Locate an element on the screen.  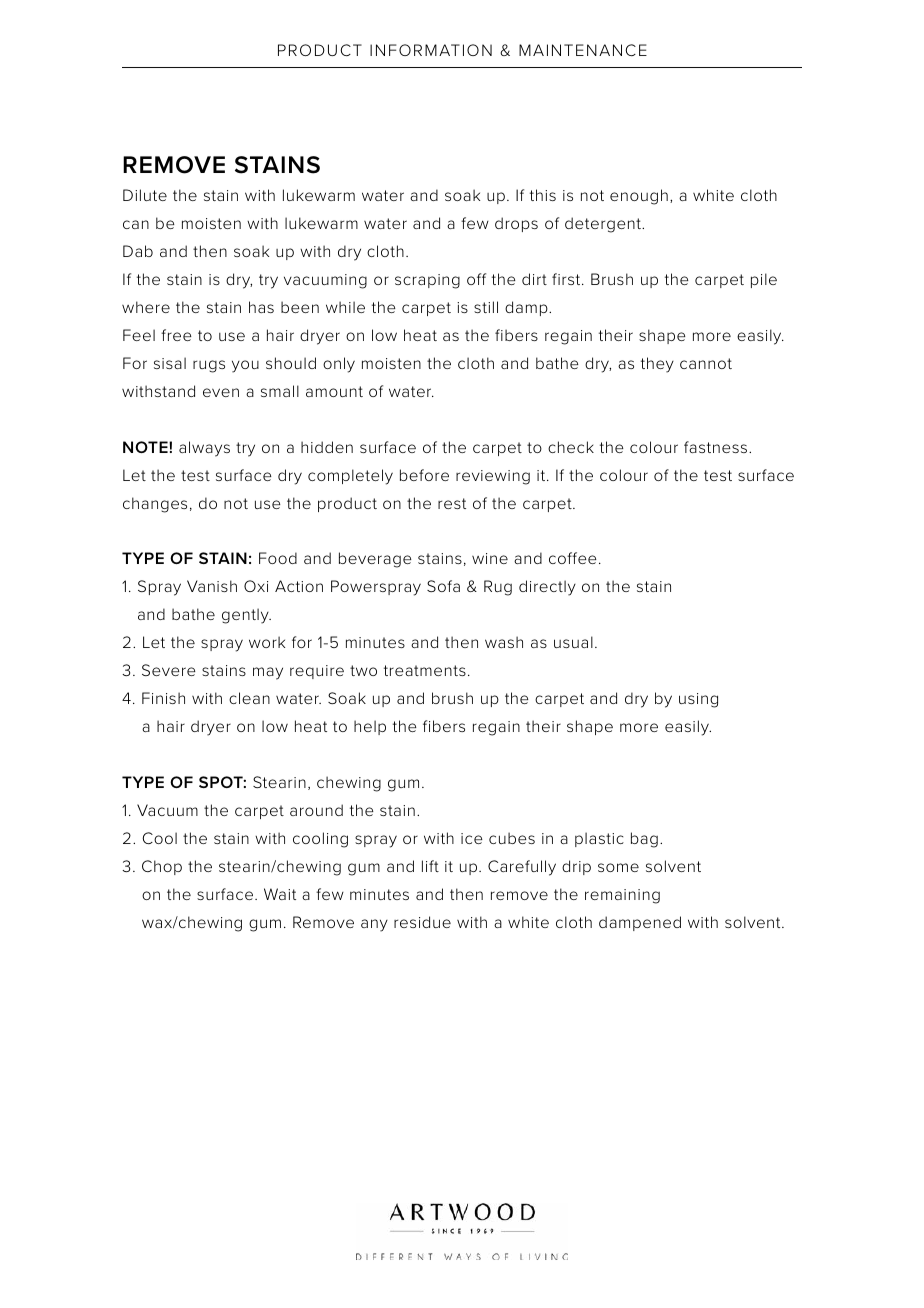
Dilute is located at coordinates (145, 195).
